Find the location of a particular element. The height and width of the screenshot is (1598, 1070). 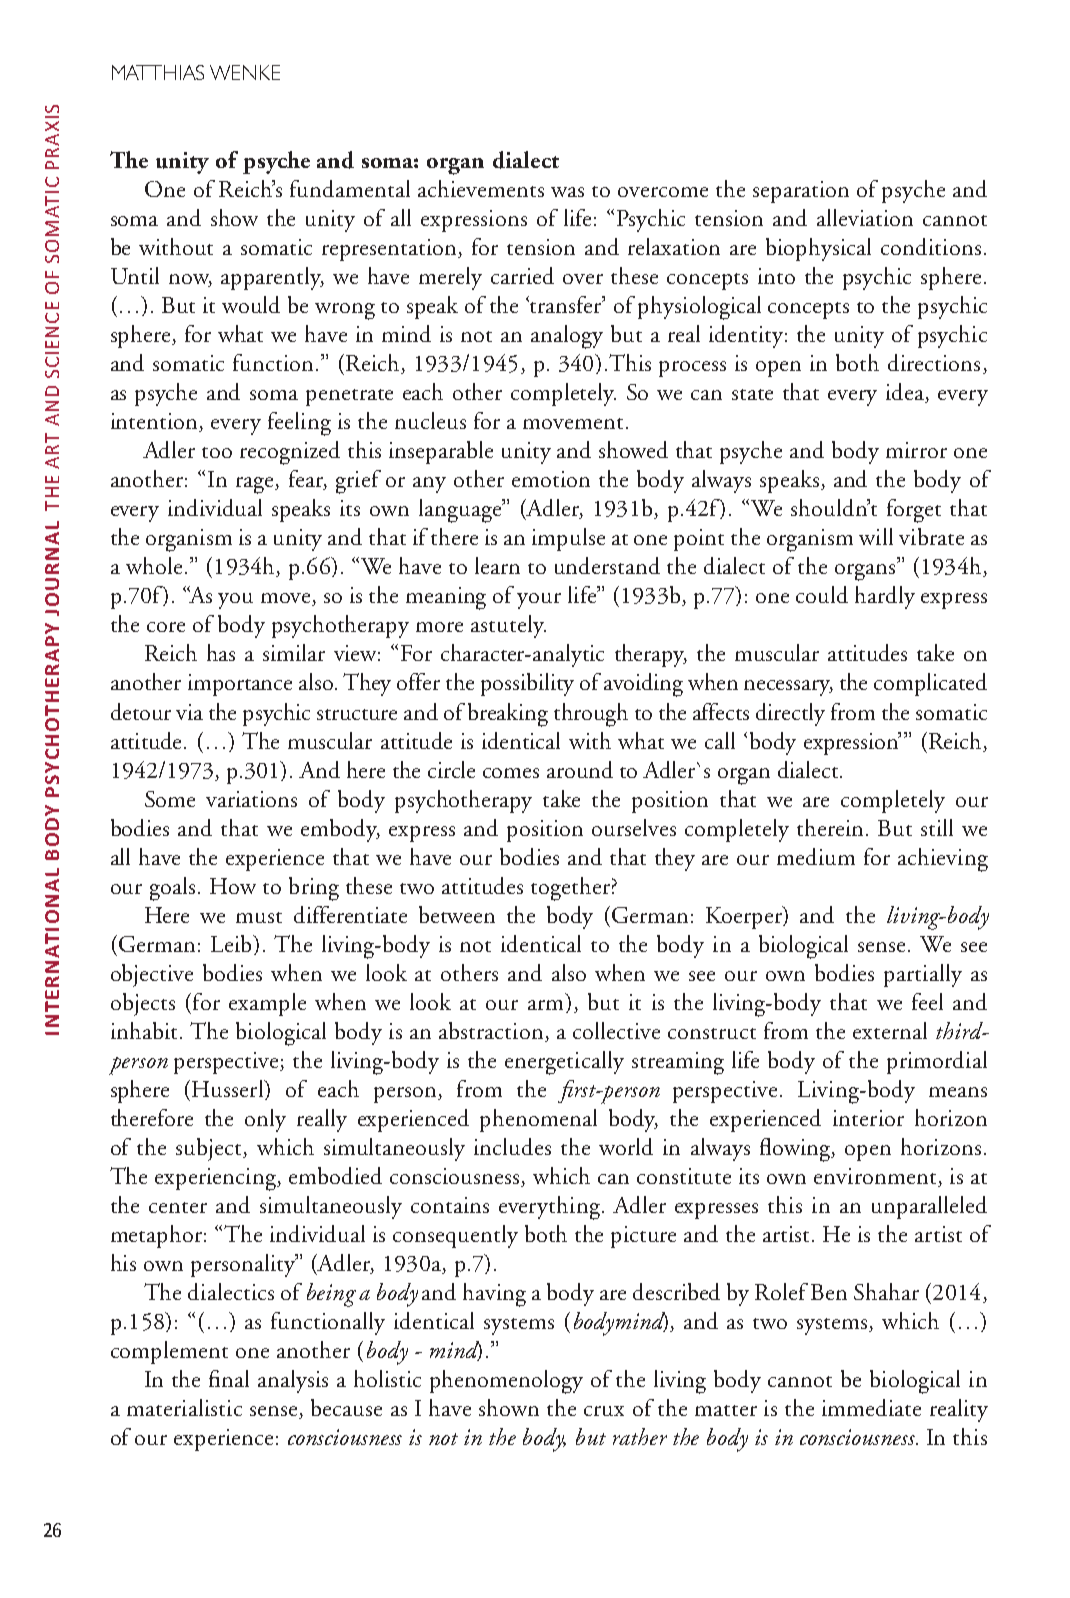

separation is located at coordinates (801, 192).
